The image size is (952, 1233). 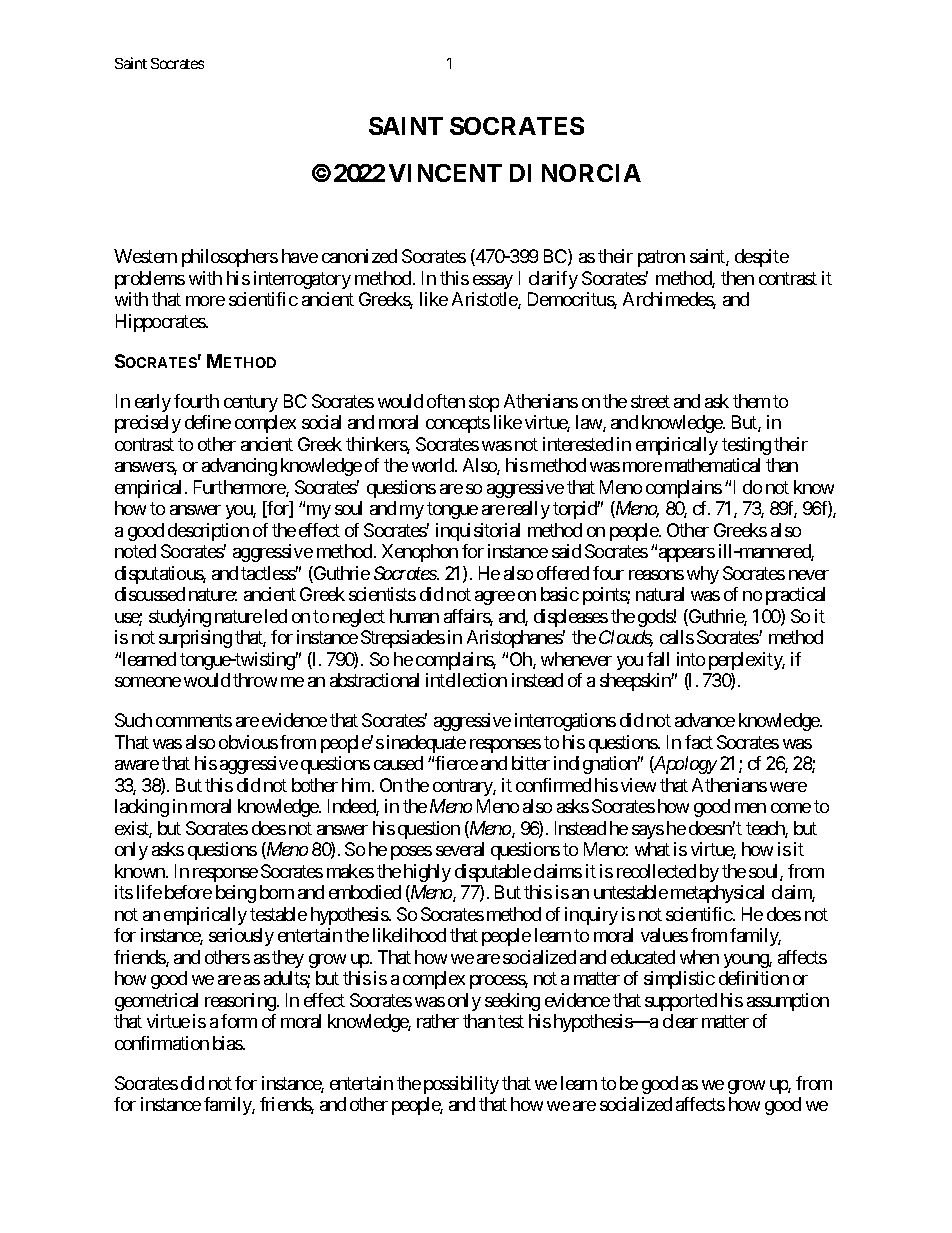 What do you see at coordinates (414, 616) in the image?
I see `human` at bounding box center [414, 616].
